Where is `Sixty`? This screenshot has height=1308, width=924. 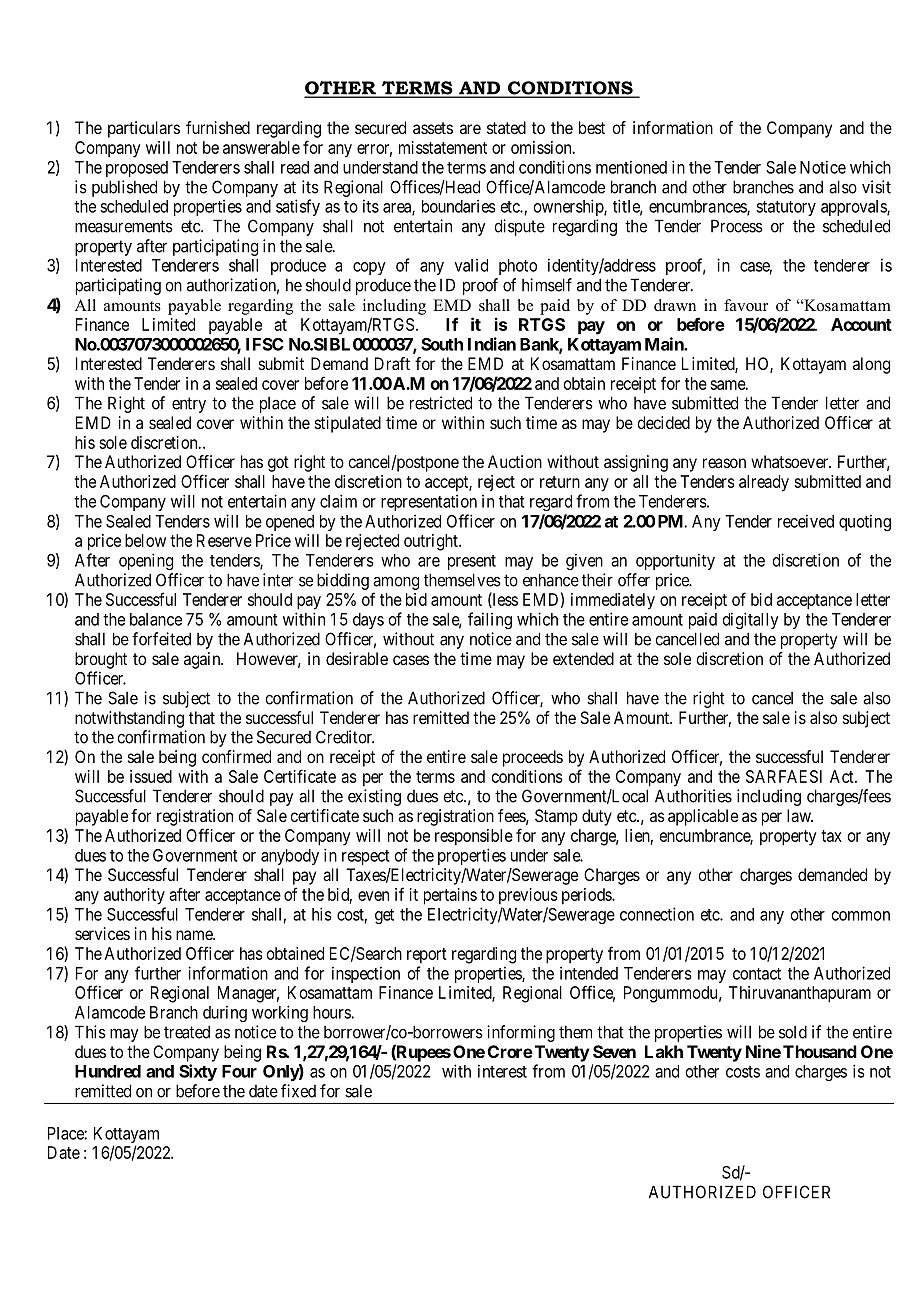 Sixty is located at coordinates (198, 1072).
